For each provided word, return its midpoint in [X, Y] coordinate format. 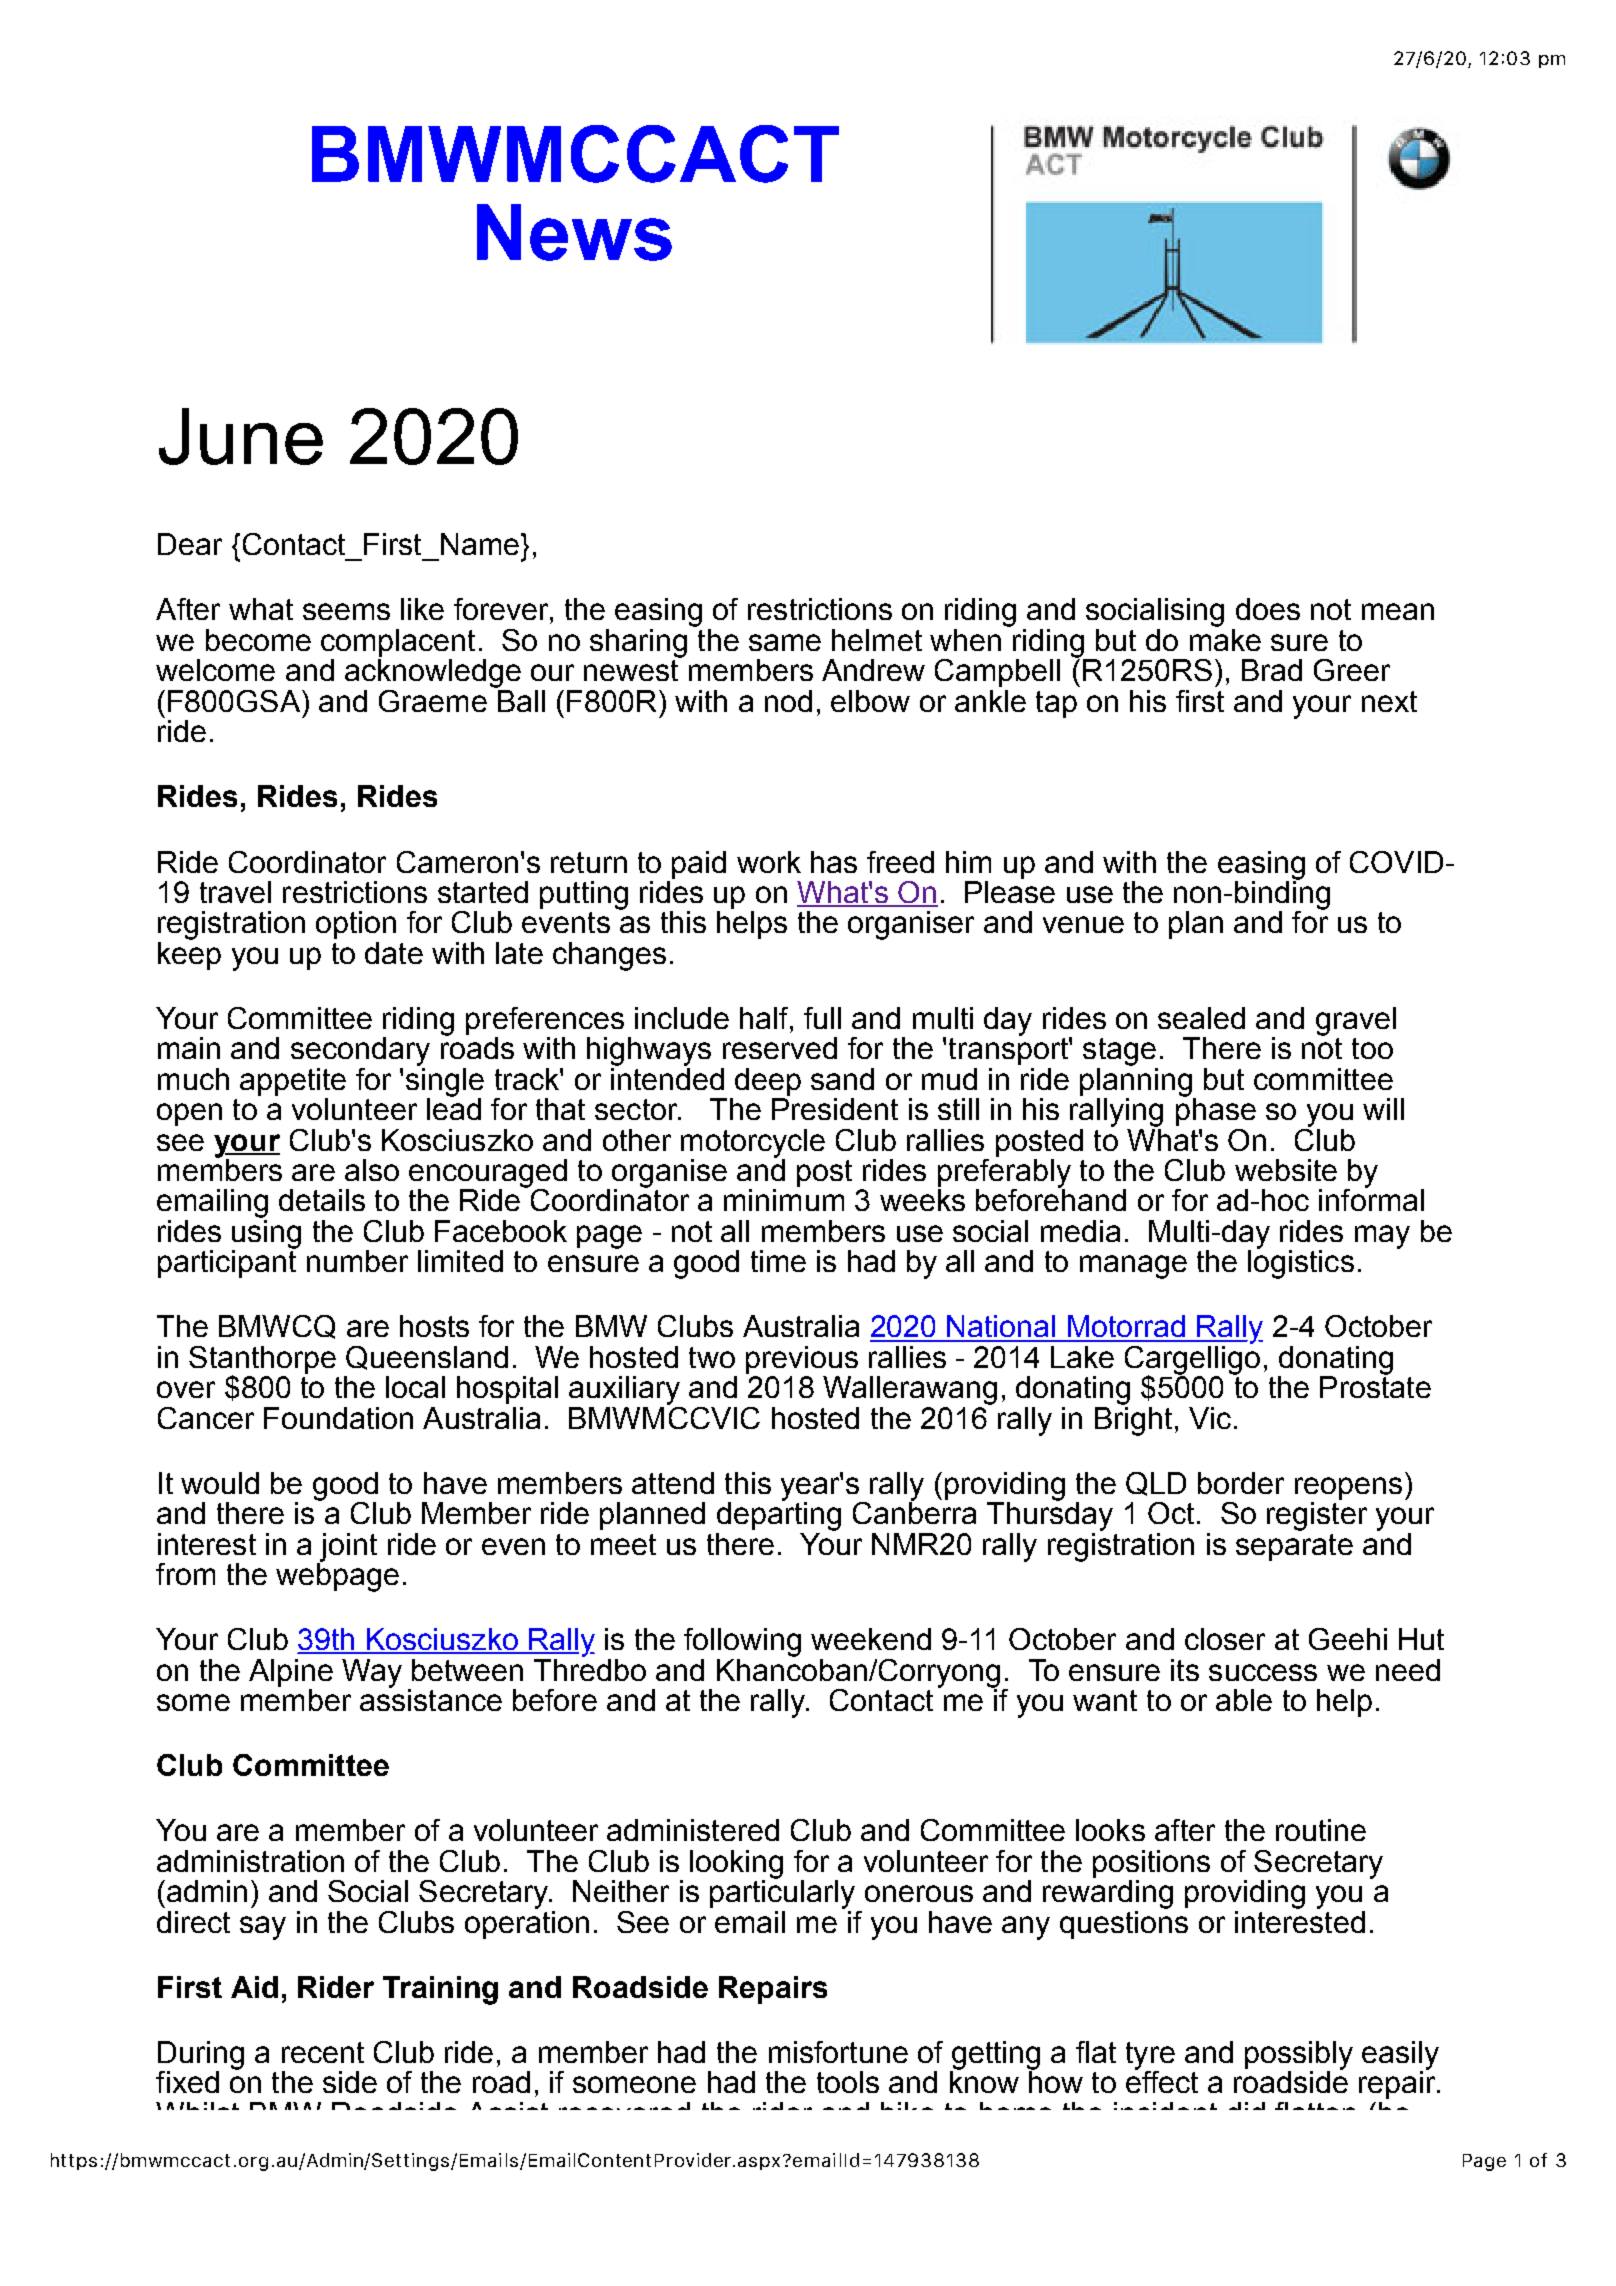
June [241, 436]
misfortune [838, 2052]
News [574, 232]
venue [1083, 924]
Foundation [338, 1418]
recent [323, 2052]
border [1241, 1483]
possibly [1299, 2056]
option [356, 925]
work [769, 862]
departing [779, 1515]
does [1268, 609]
